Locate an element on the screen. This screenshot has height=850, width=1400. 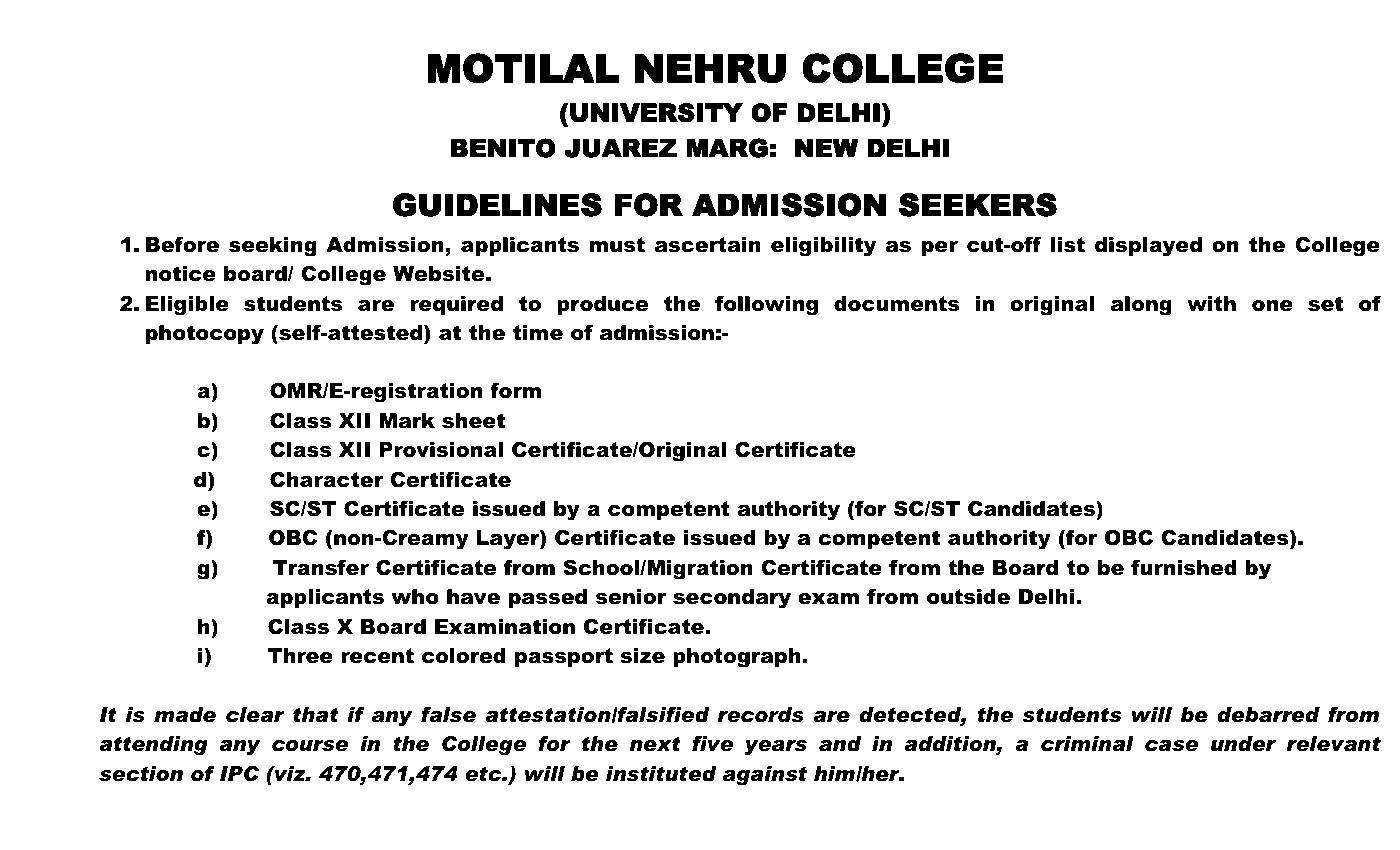
along is located at coordinates (1141, 306).
